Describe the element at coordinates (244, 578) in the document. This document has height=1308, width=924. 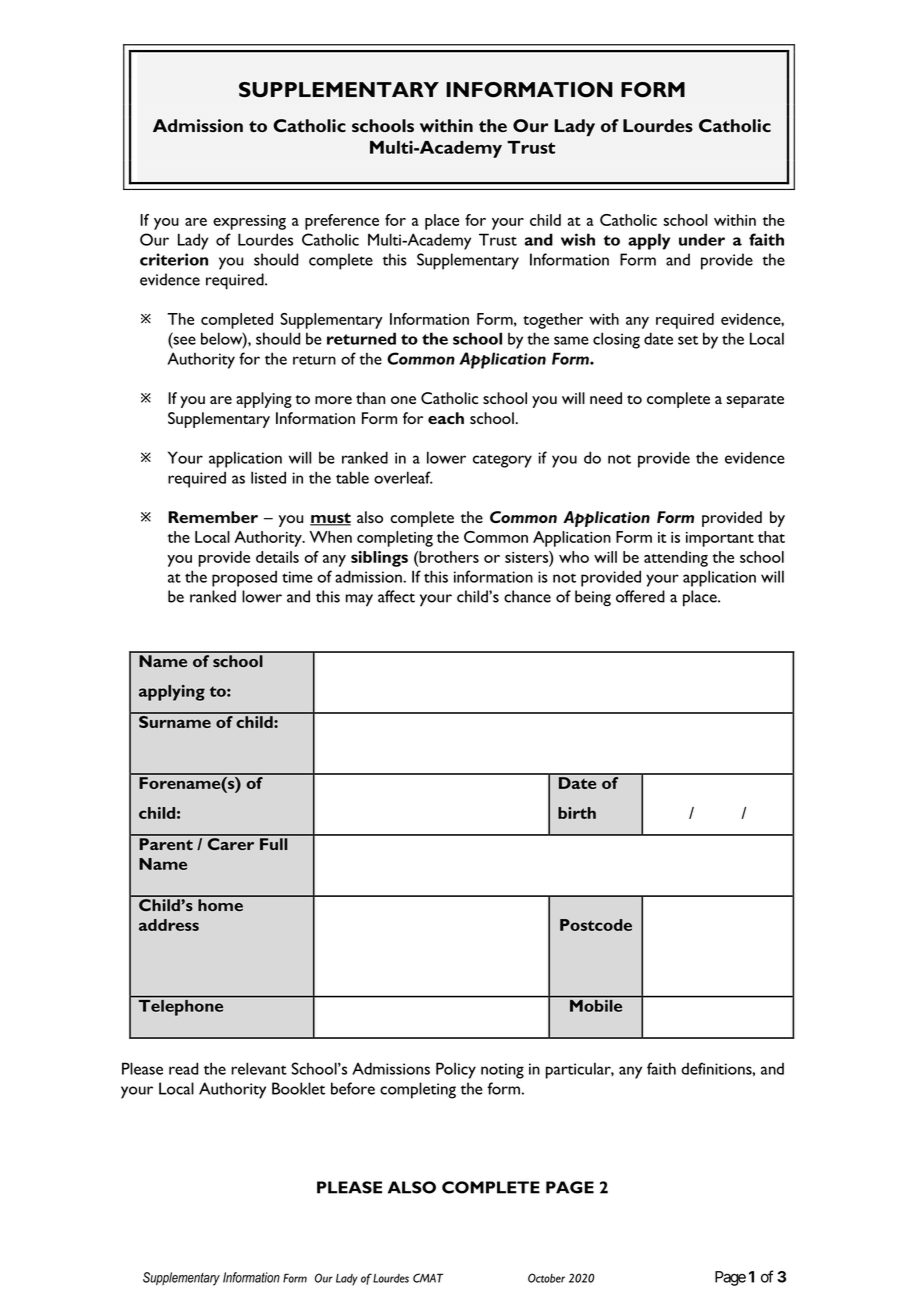
I see `proposed` at that location.
